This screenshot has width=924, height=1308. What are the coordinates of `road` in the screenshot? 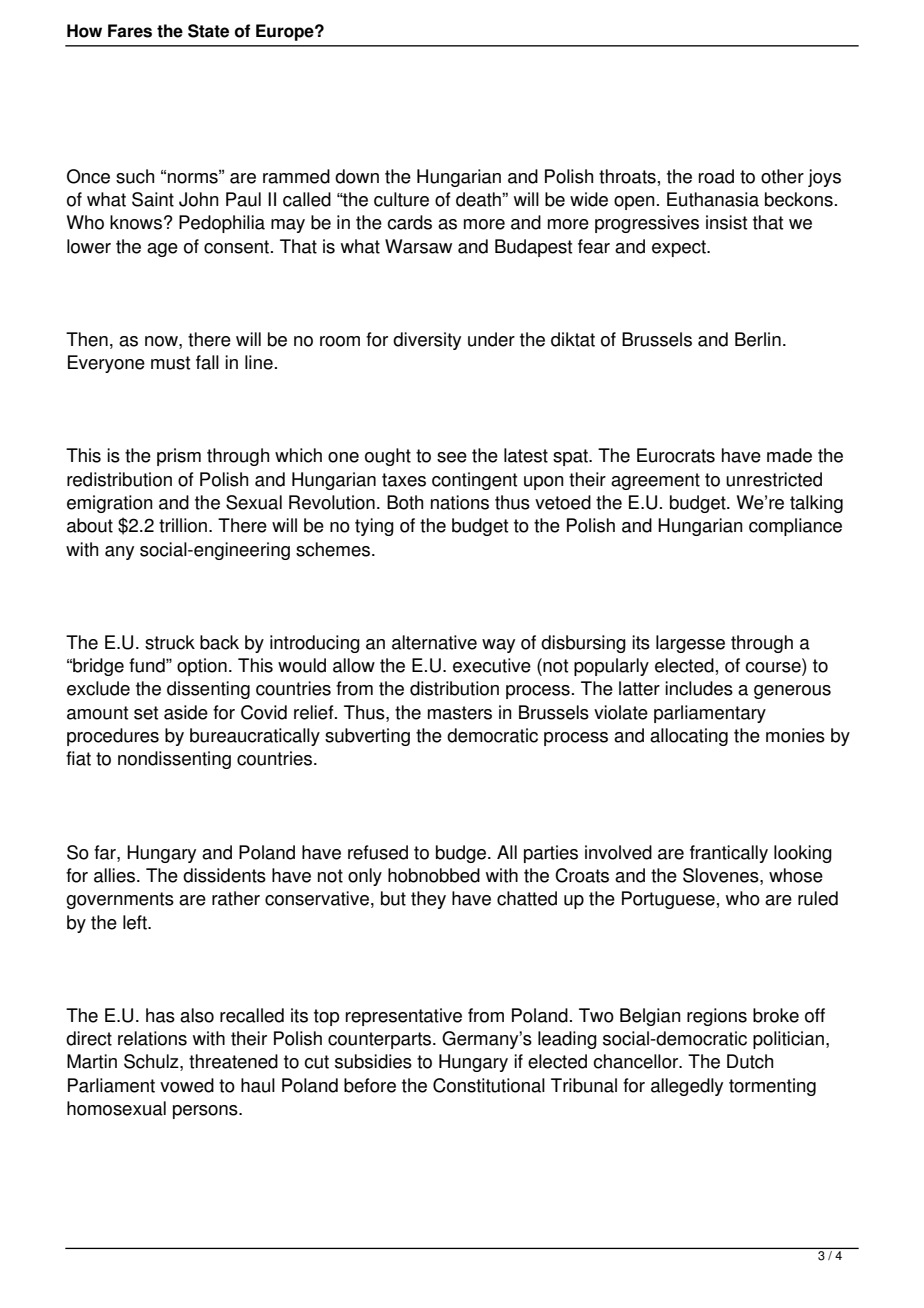 It's located at (716, 176).
